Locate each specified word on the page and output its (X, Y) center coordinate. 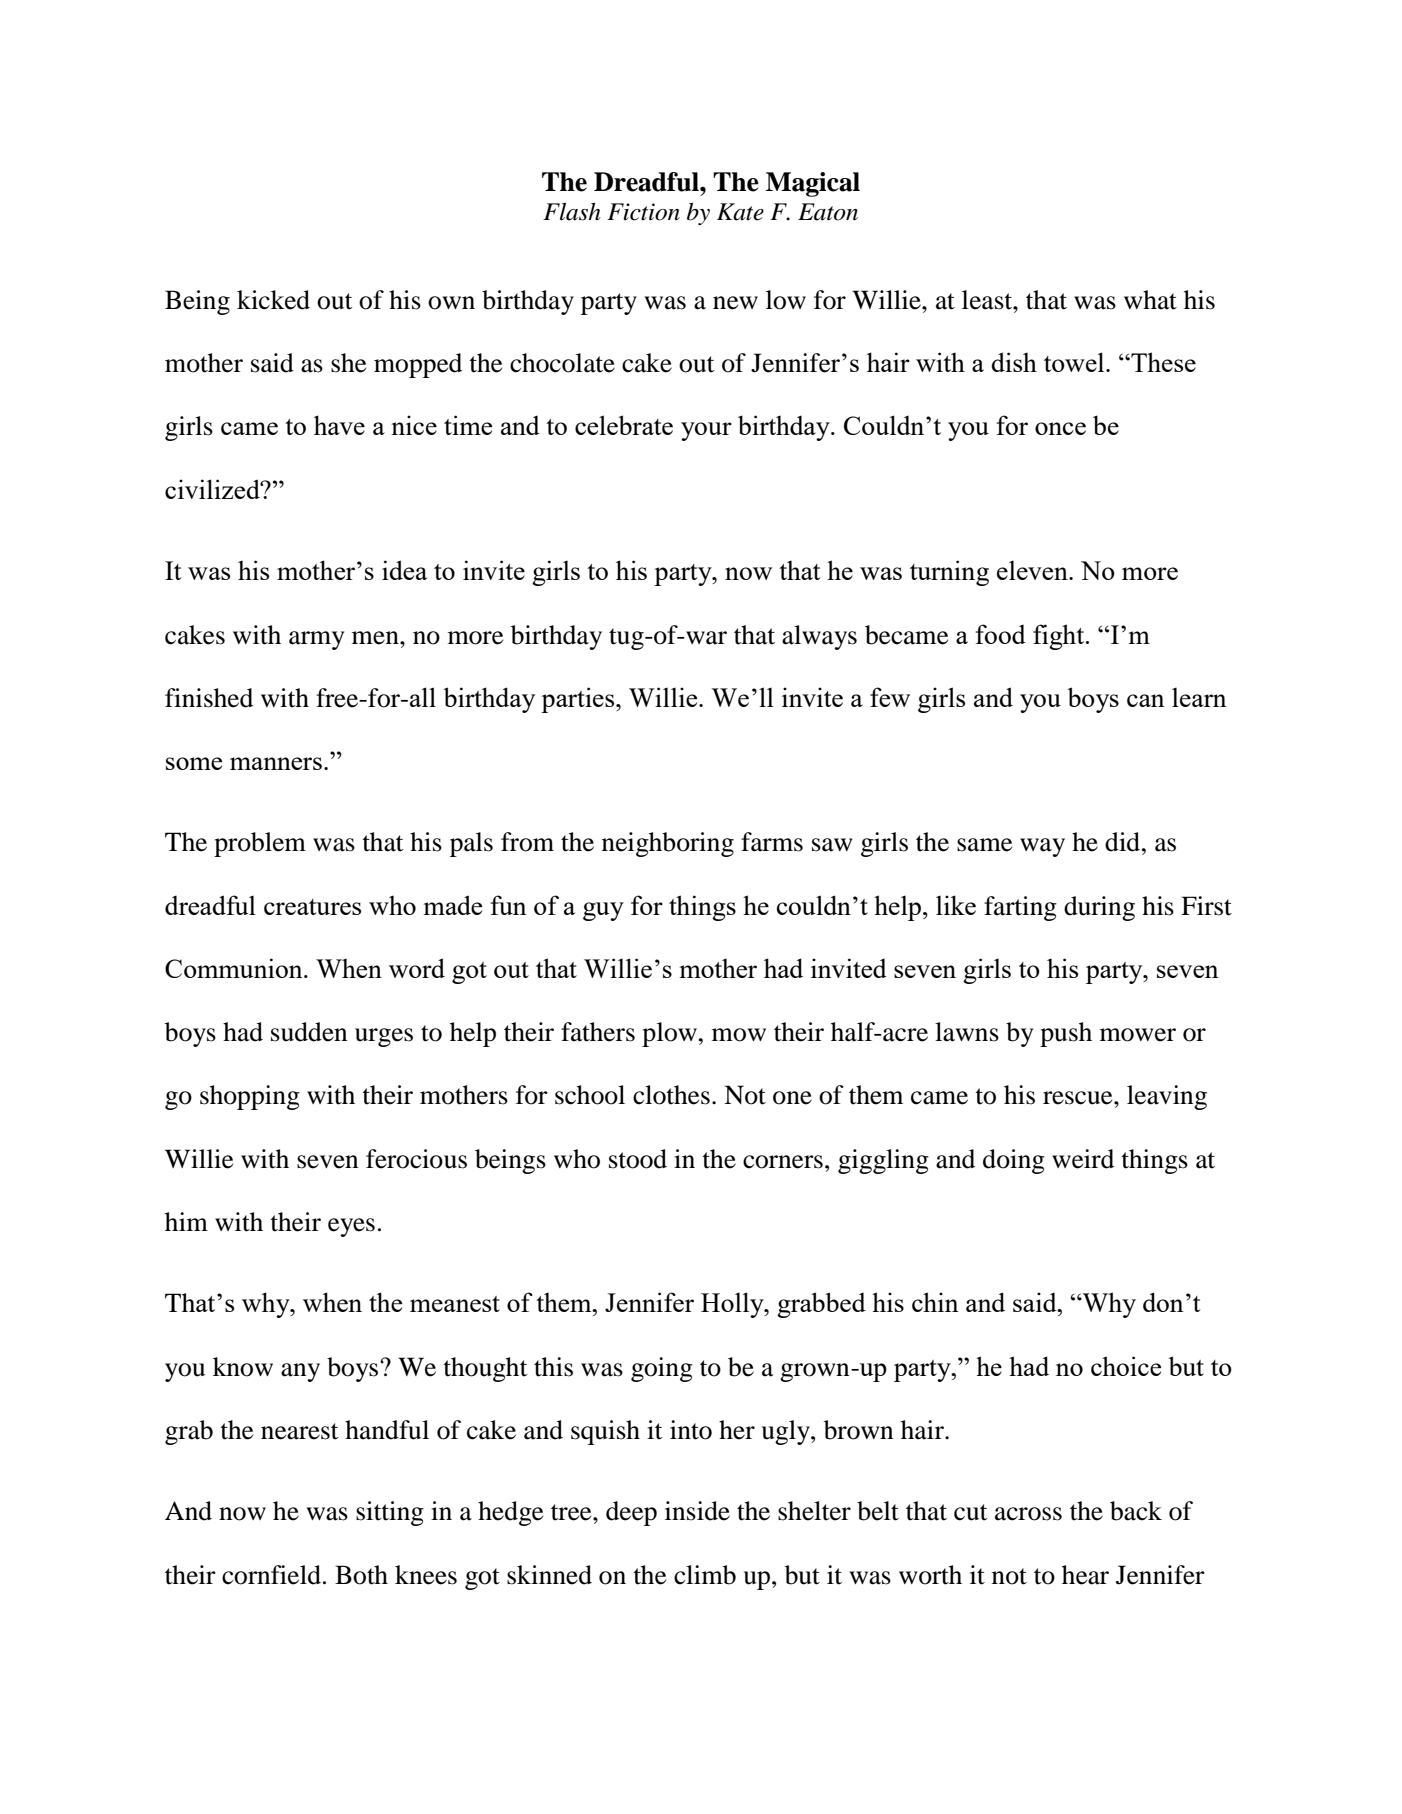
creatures (312, 907)
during (1099, 908)
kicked (273, 300)
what (1150, 300)
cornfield (271, 1575)
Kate (740, 212)
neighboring (668, 844)
